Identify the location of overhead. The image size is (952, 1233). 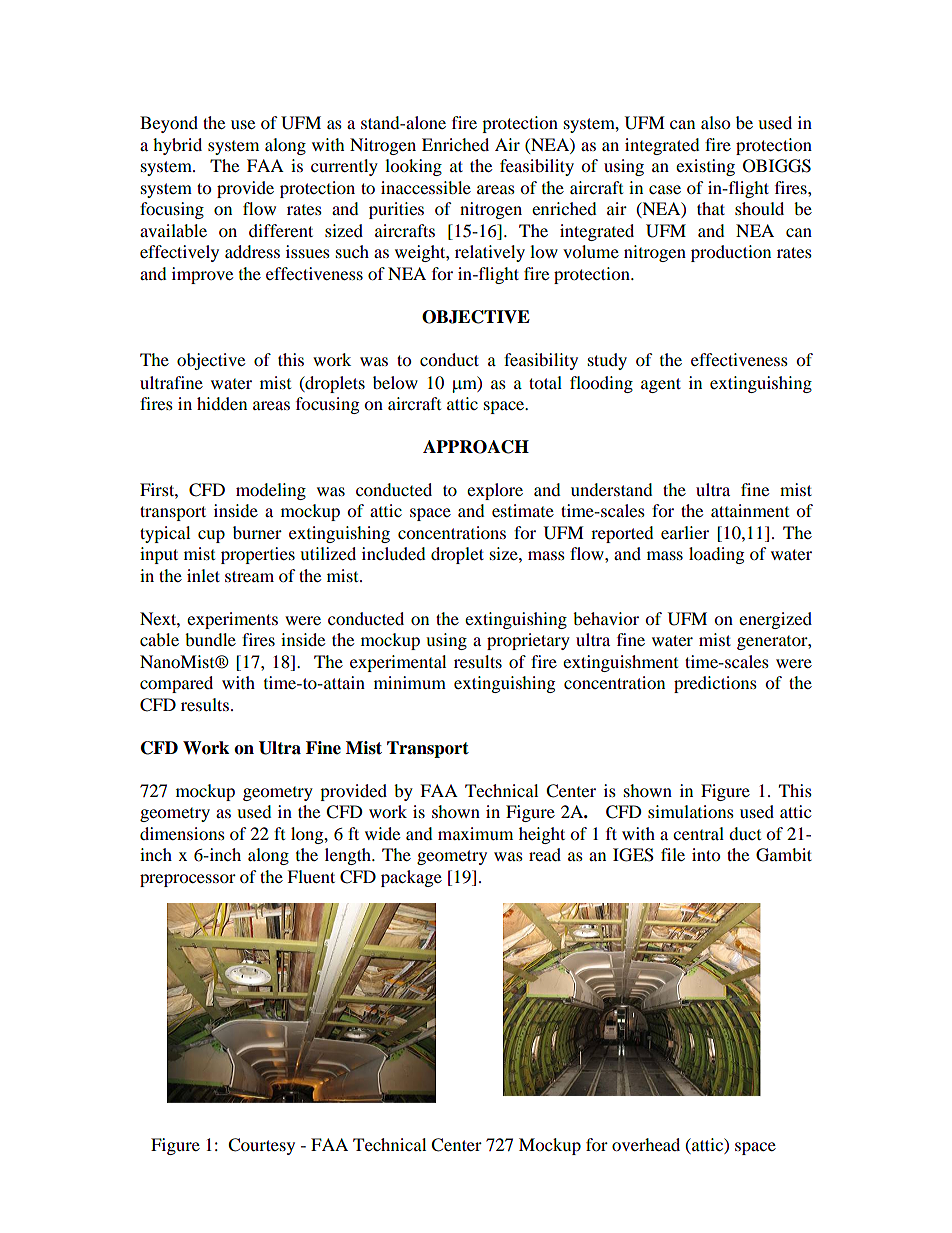
(646, 1144).
